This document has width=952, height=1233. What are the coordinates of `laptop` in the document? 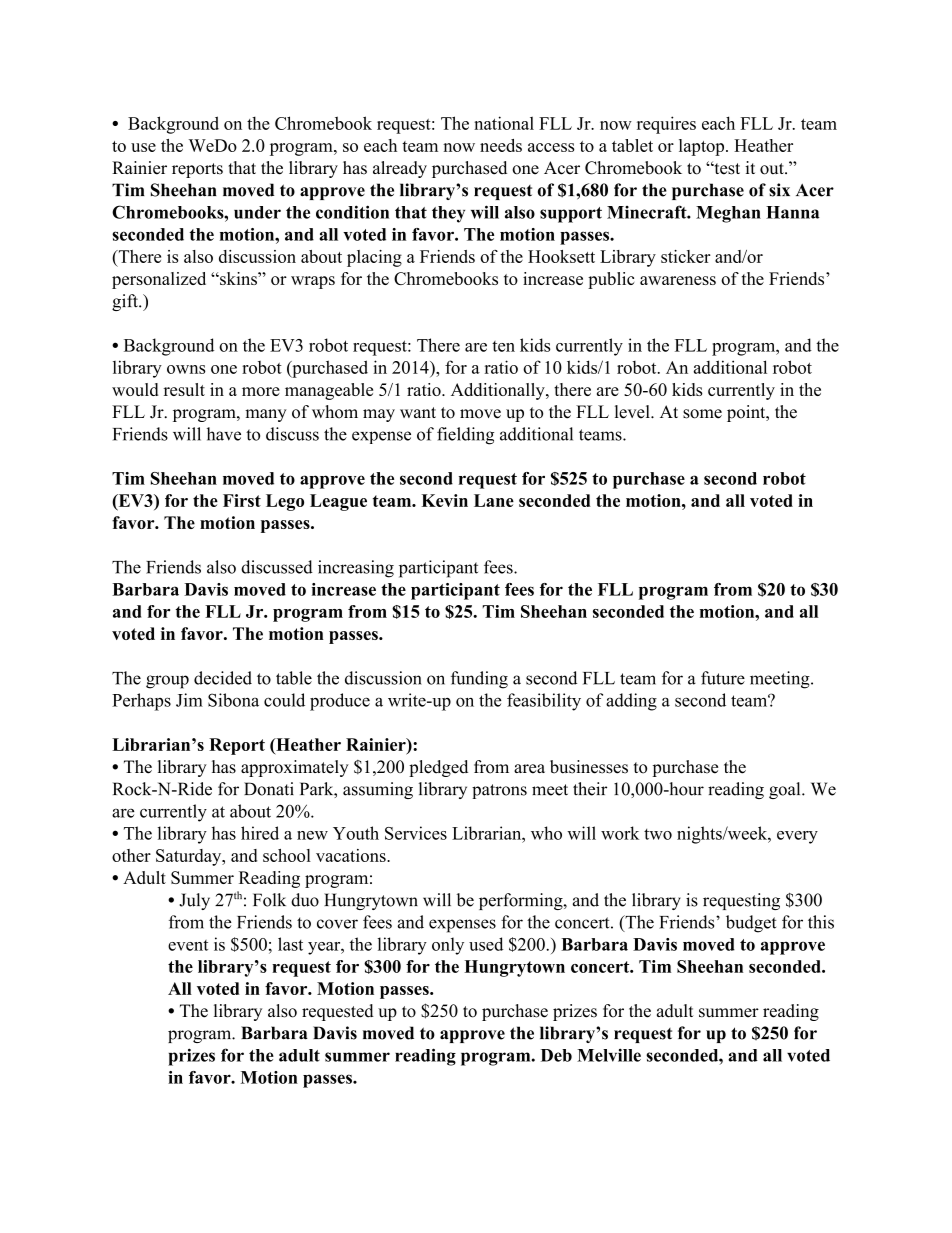 It's located at (701, 147).
